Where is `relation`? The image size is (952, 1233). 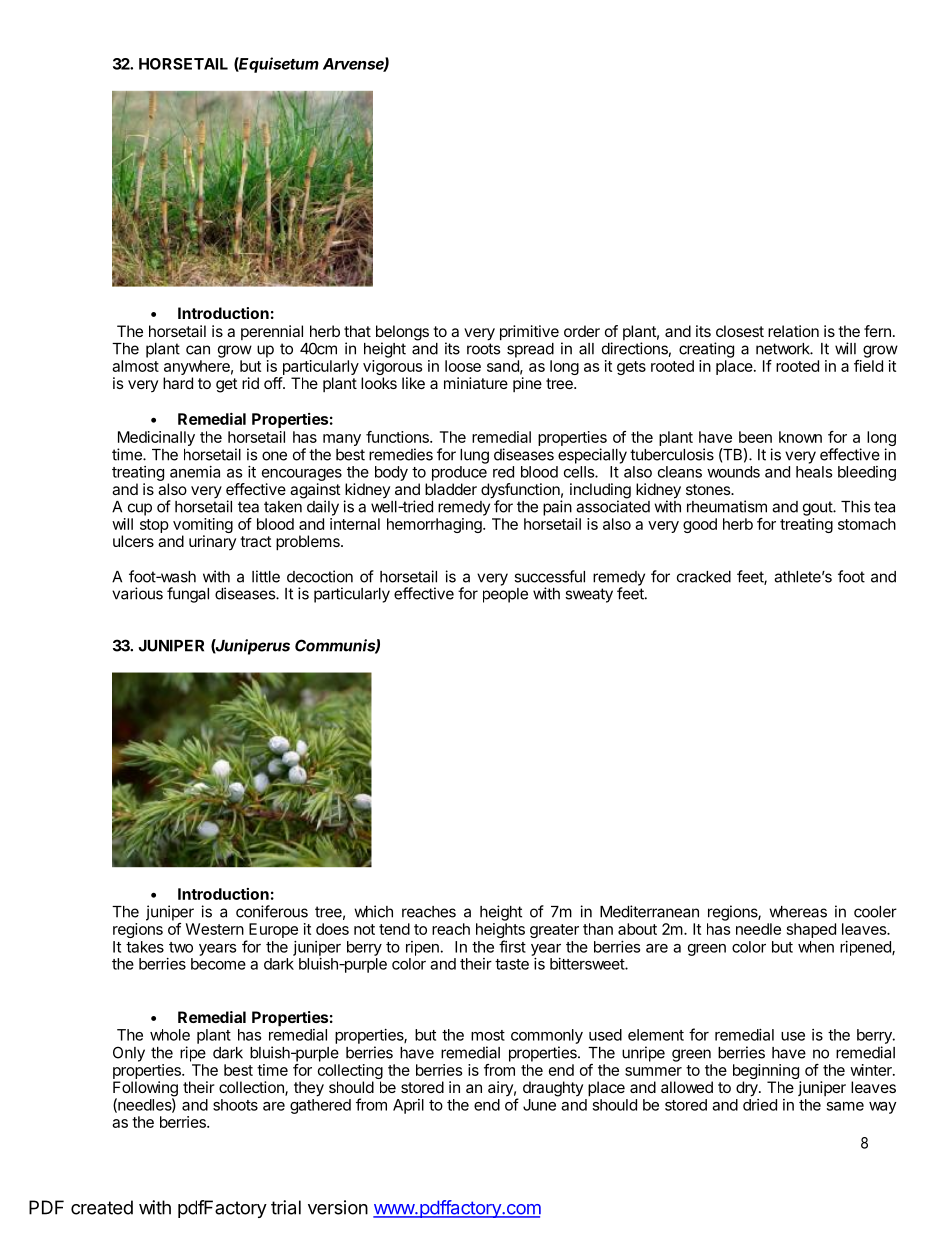
relation is located at coordinates (793, 331).
